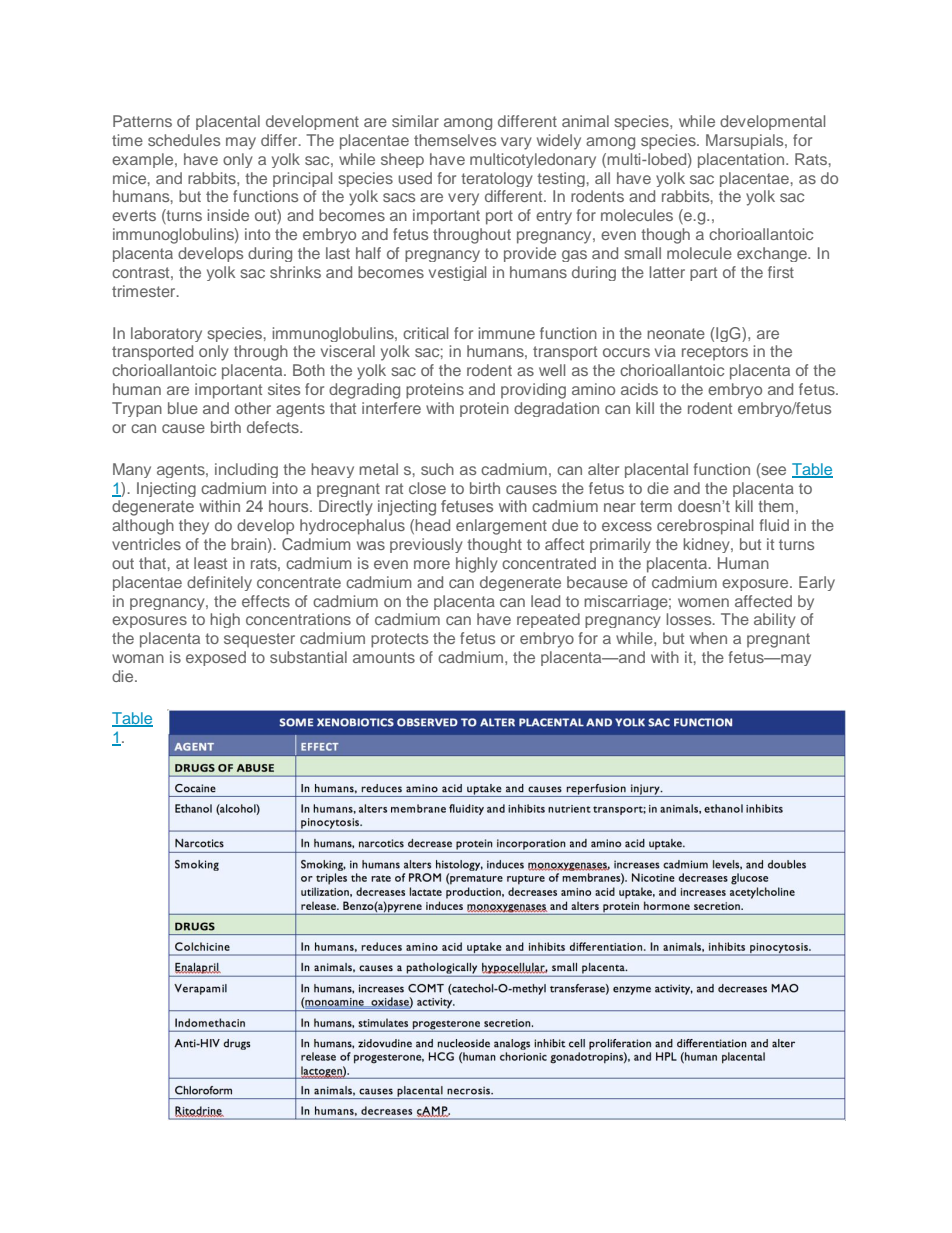 This screenshot has width=952, height=1233. What do you see at coordinates (457, 273) in the screenshot?
I see `vestigial` at bounding box center [457, 273].
